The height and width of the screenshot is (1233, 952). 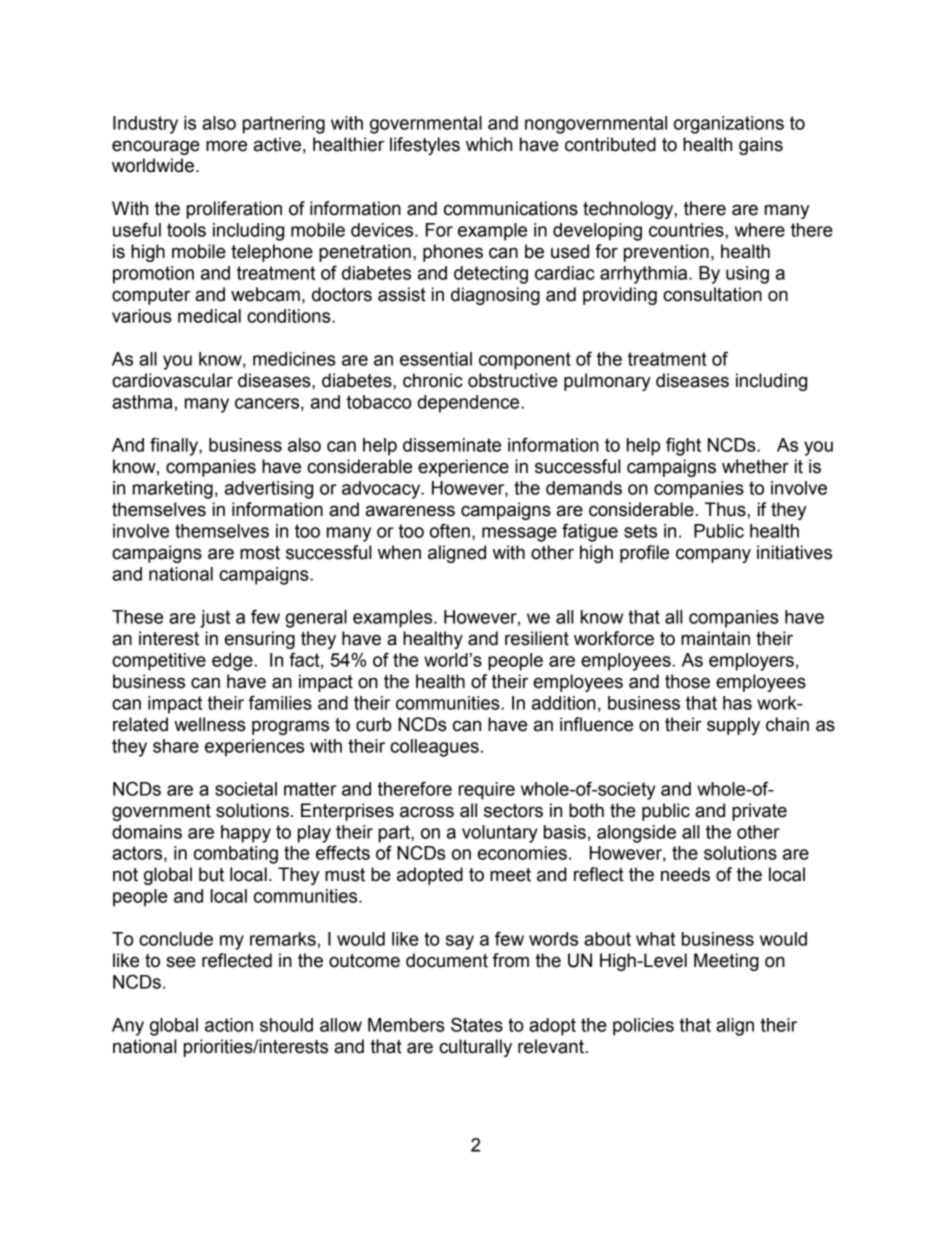 What do you see at coordinates (713, 555) in the screenshot?
I see `company` at bounding box center [713, 555].
